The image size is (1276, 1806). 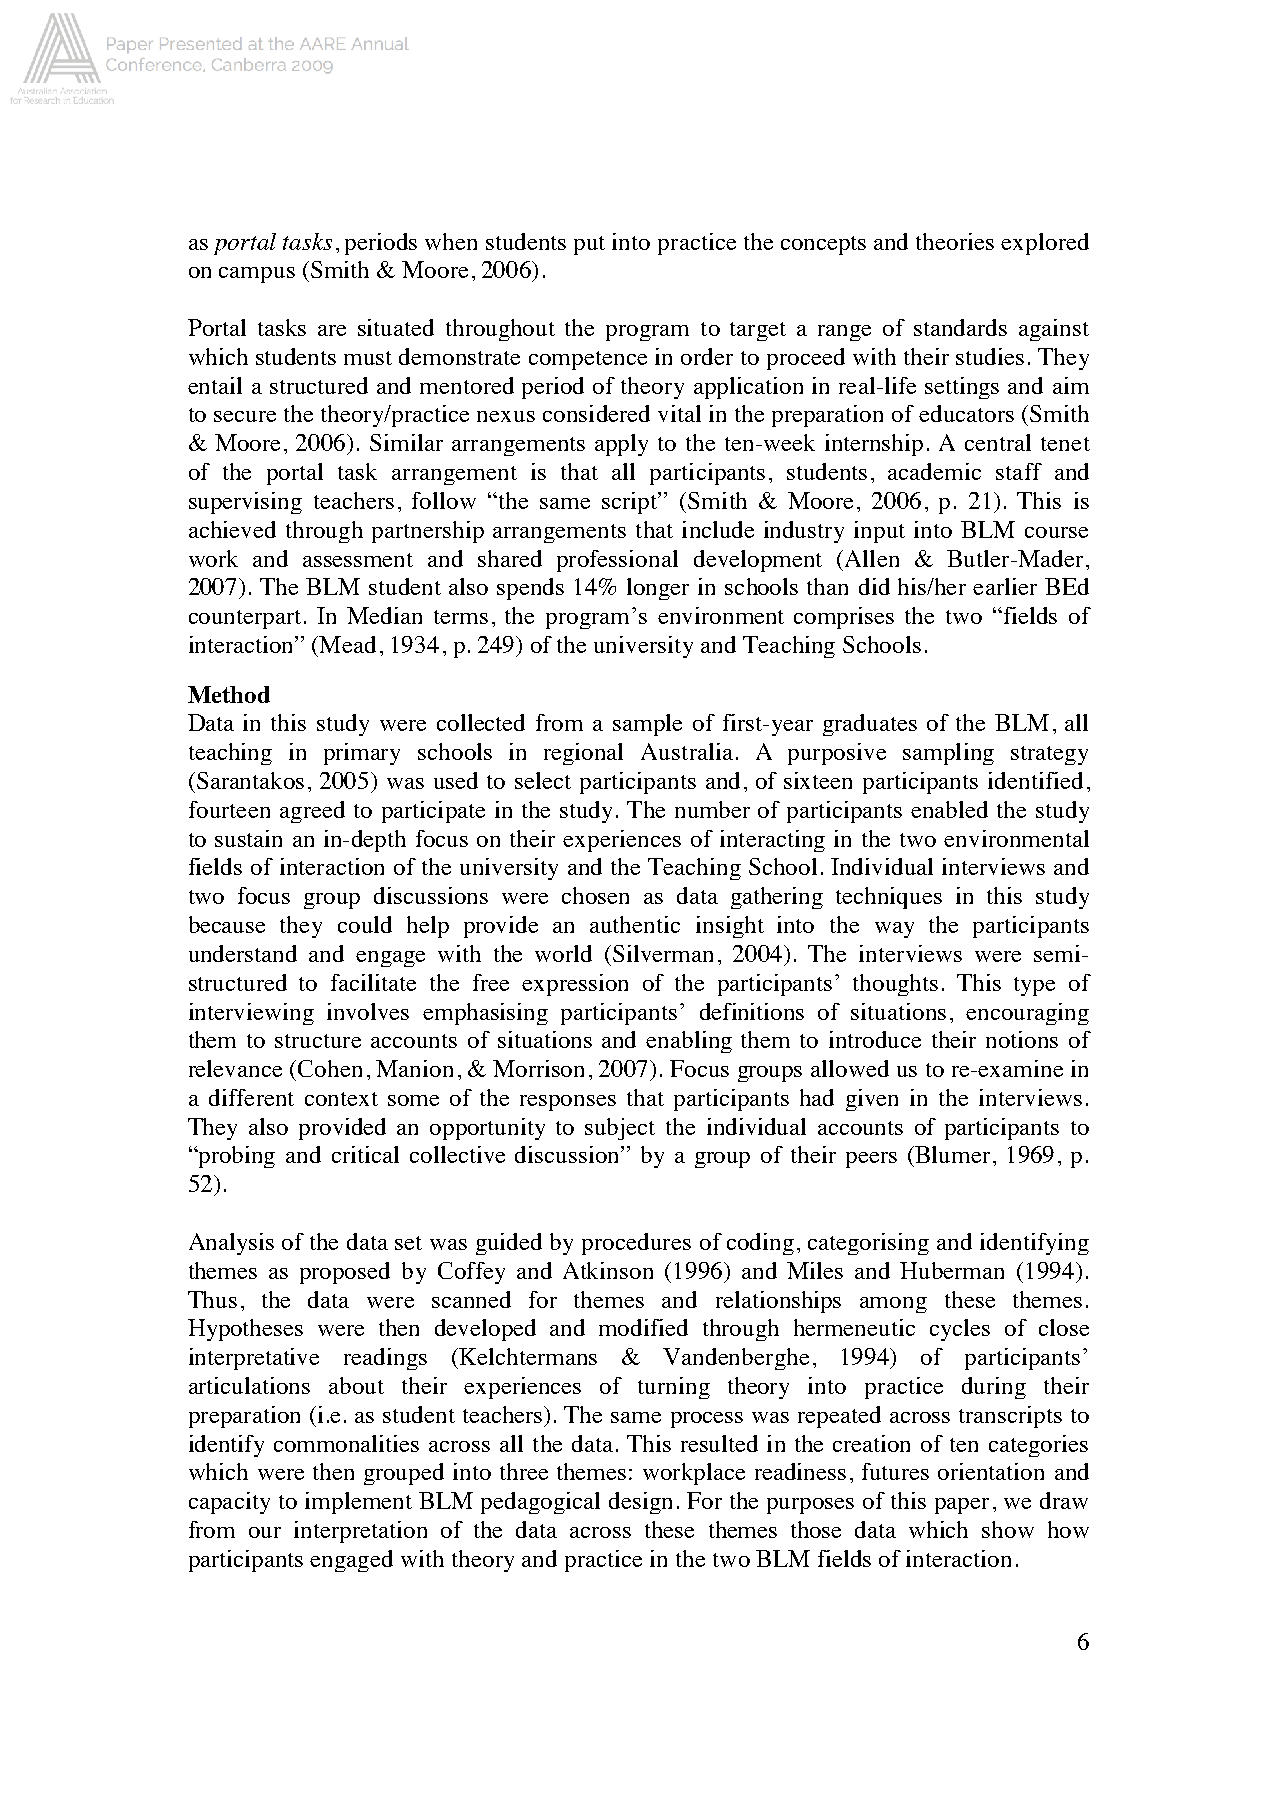 I want to click on procedures, so click(x=636, y=1244).
